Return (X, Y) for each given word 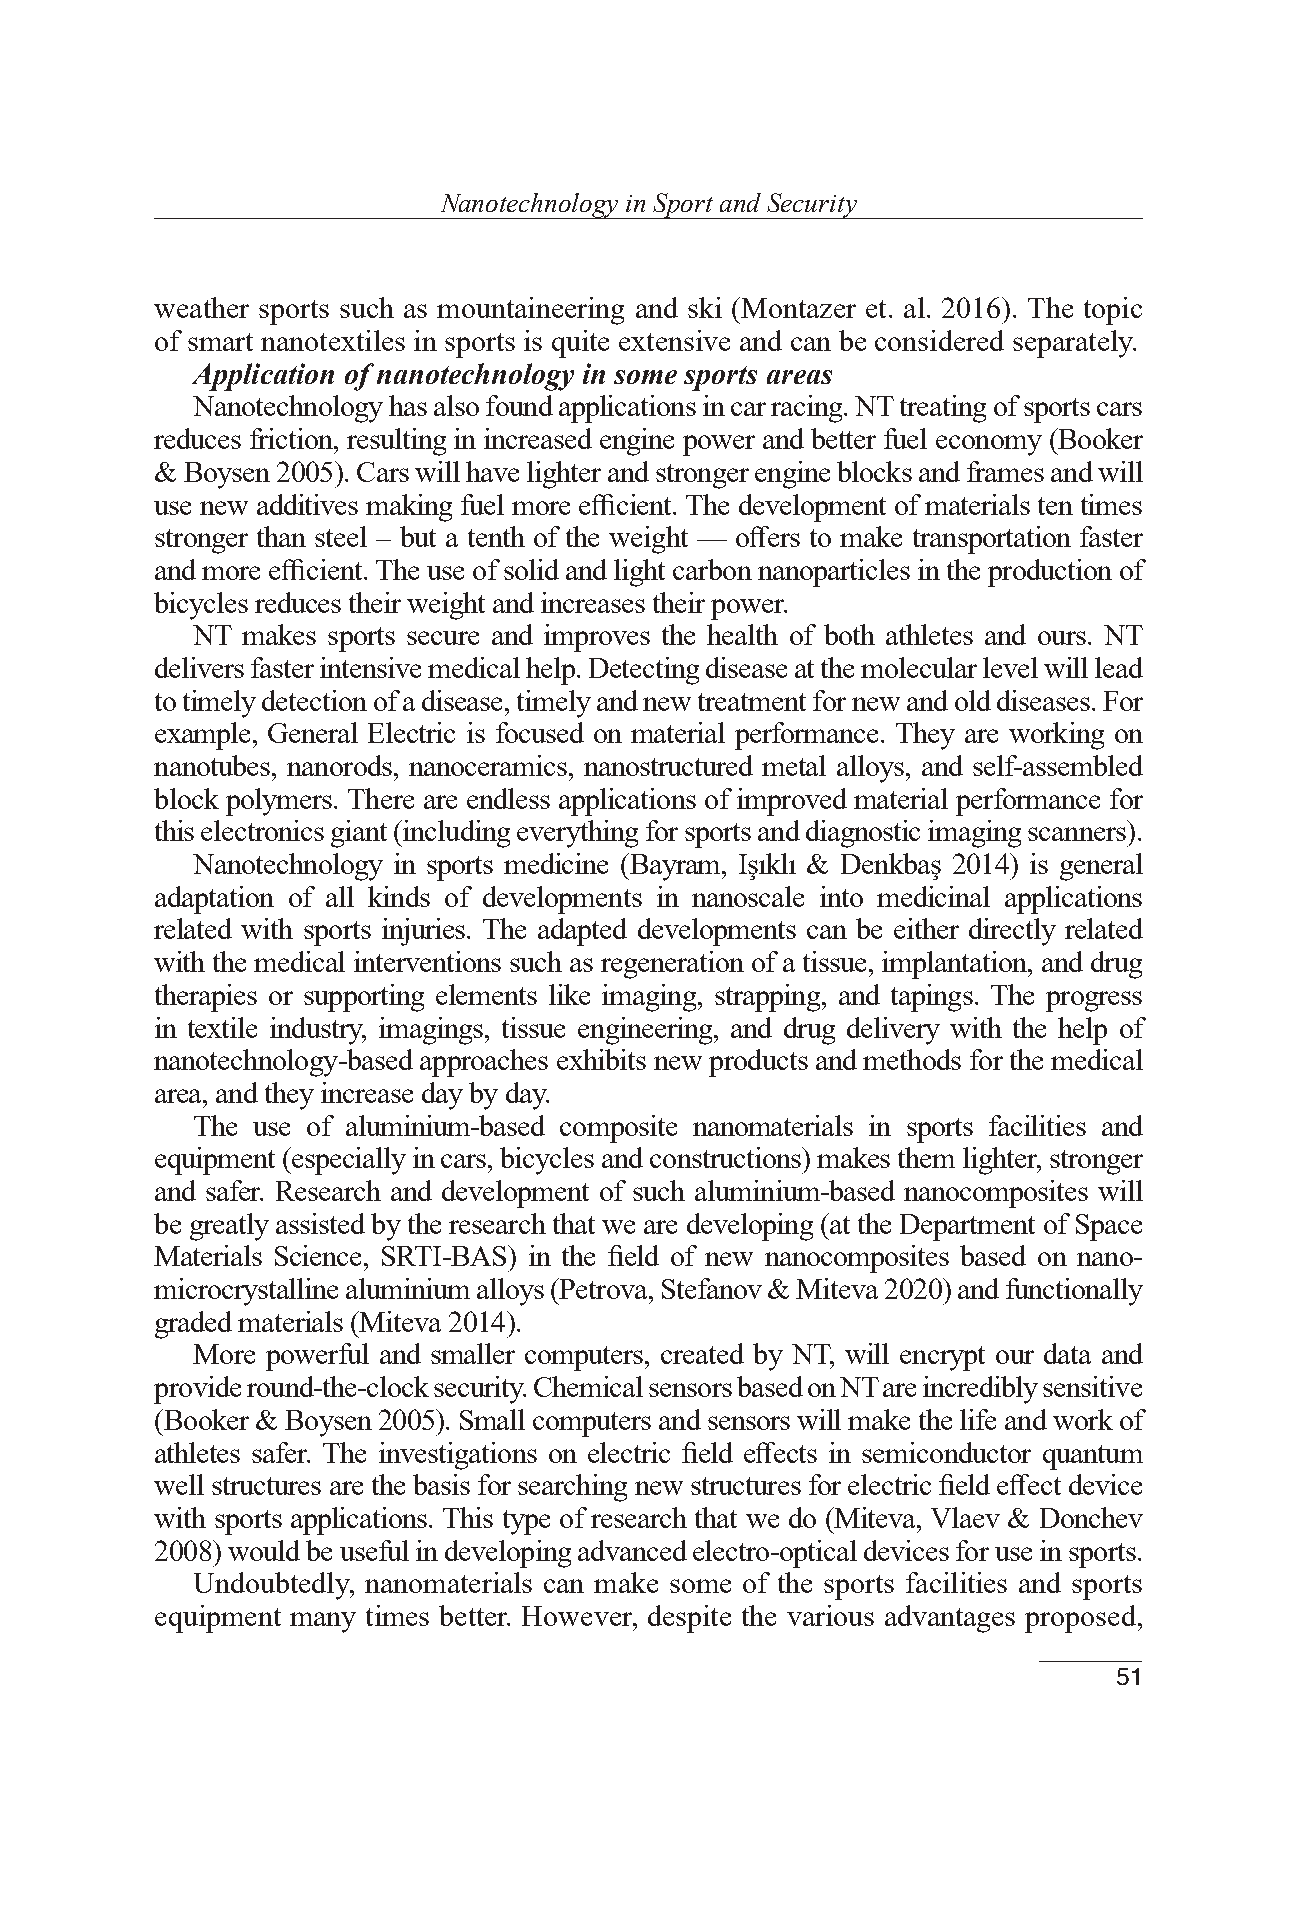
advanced (632, 1550)
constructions (727, 1157)
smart (220, 342)
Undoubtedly (273, 1586)
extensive (674, 340)
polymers (280, 802)
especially (348, 1161)
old (973, 700)
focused (540, 732)
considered (939, 340)
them (926, 1157)
